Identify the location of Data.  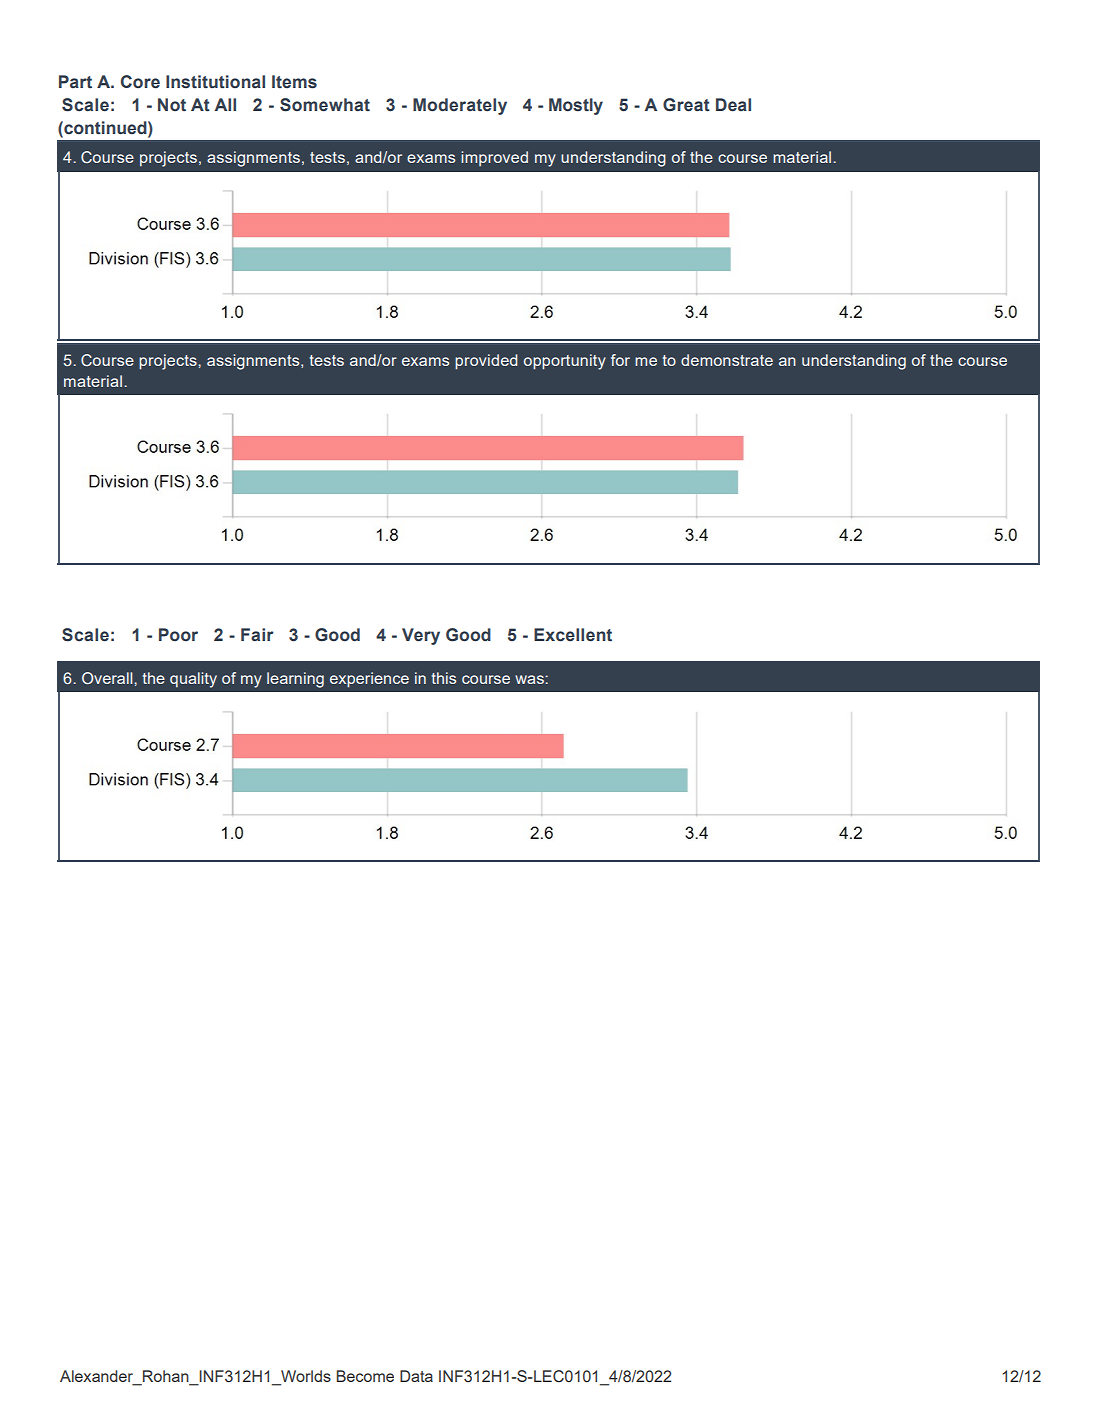
(416, 1376).
